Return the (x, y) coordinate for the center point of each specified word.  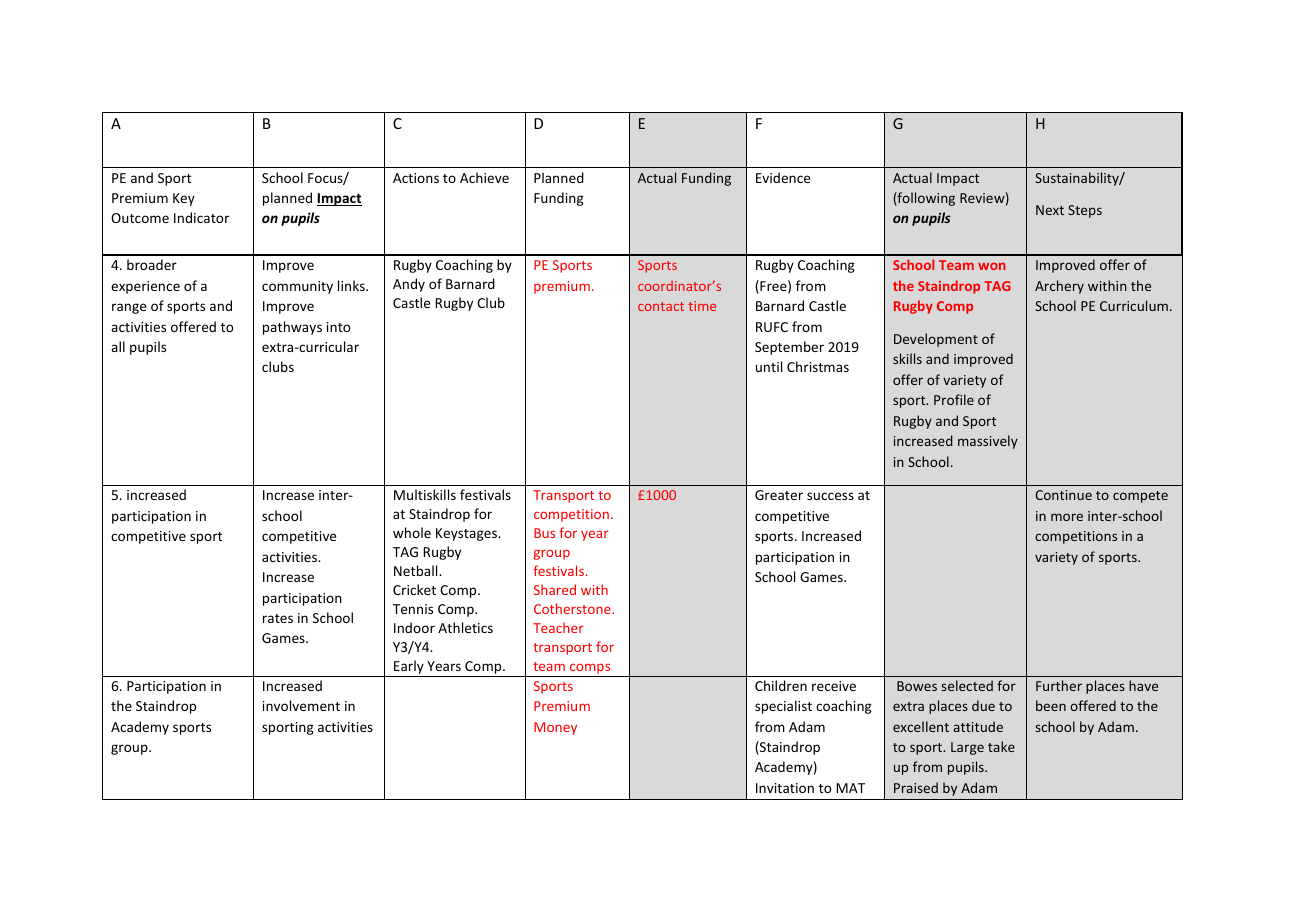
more (1067, 517)
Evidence (783, 177)
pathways (292, 328)
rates (278, 618)
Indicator (201, 217)
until (769, 366)
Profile (954, 399)
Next (1050, 210)
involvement (301, 705)
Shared (555, 589)
